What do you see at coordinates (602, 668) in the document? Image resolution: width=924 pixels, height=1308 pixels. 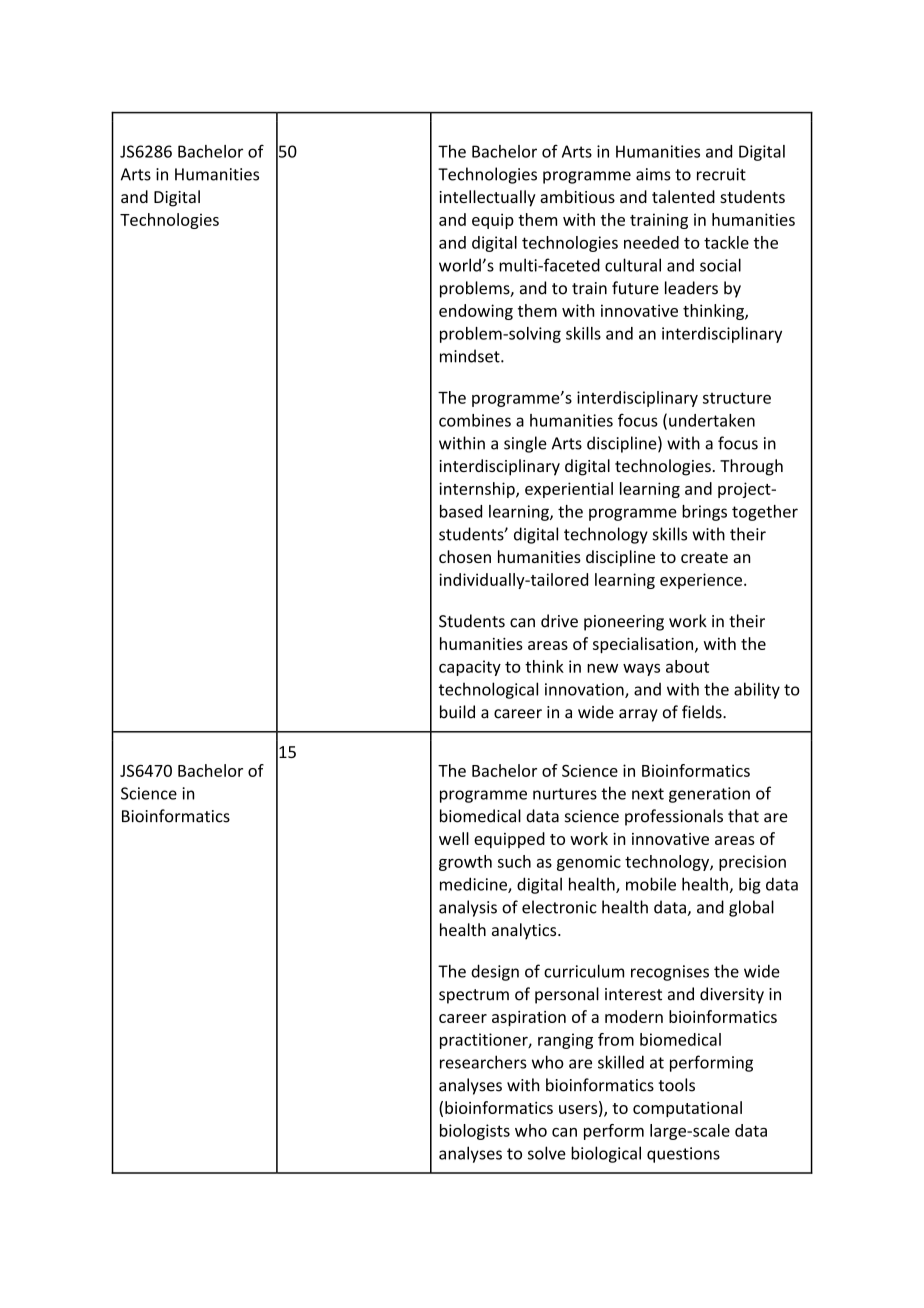 I see `new` at bounding box center [602, 668].
